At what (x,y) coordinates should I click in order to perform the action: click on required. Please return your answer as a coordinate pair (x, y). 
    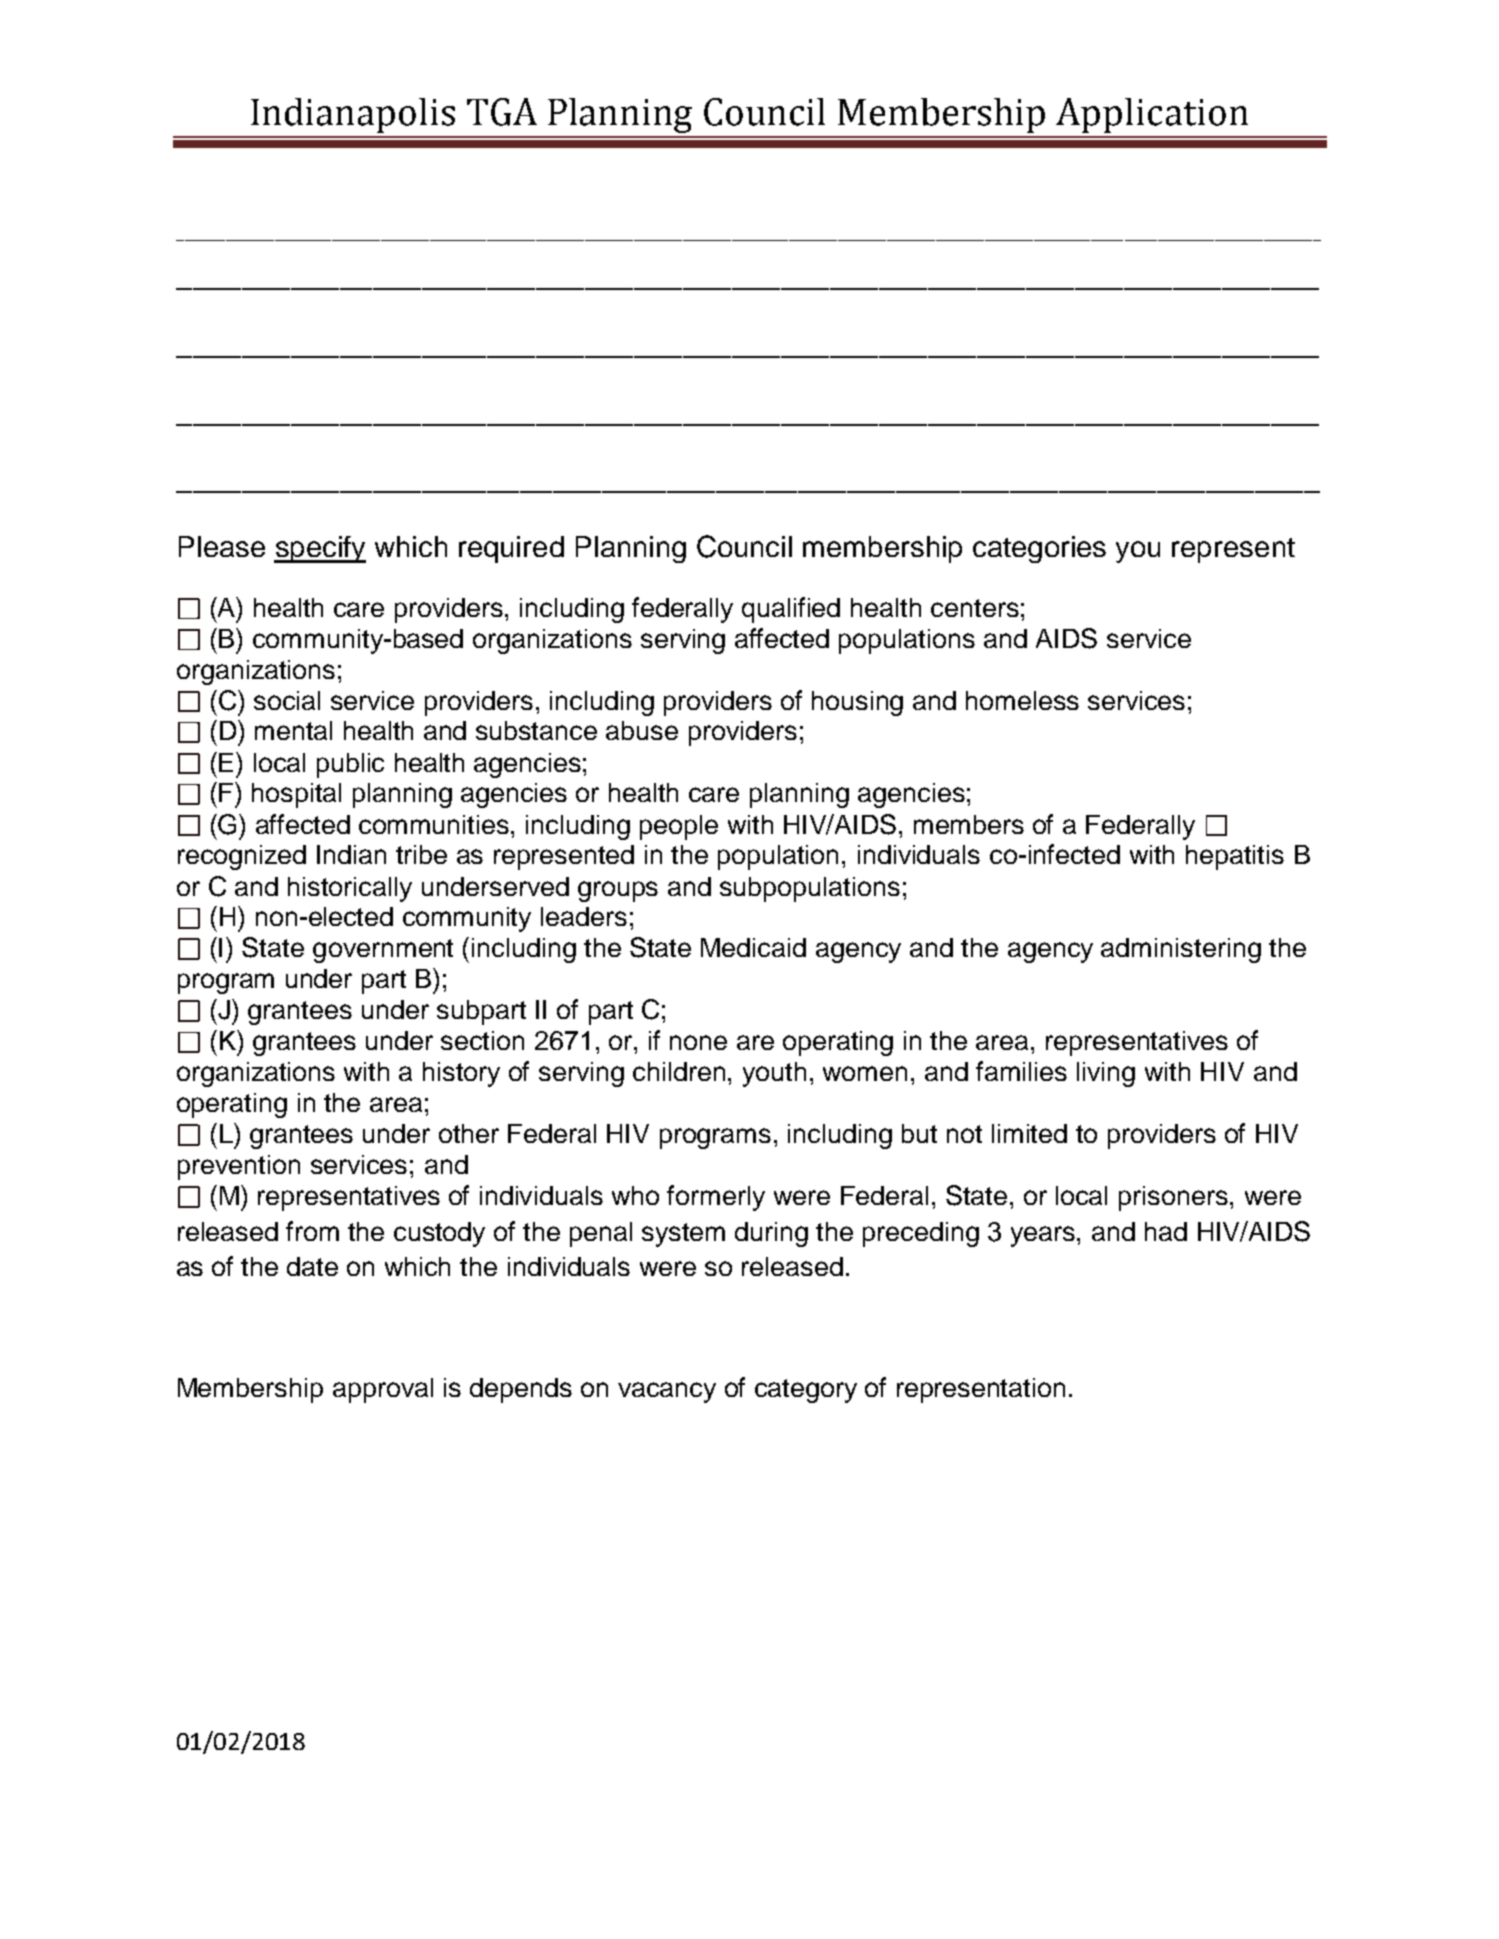
    Looking at the image, I should click on (511, 549).
